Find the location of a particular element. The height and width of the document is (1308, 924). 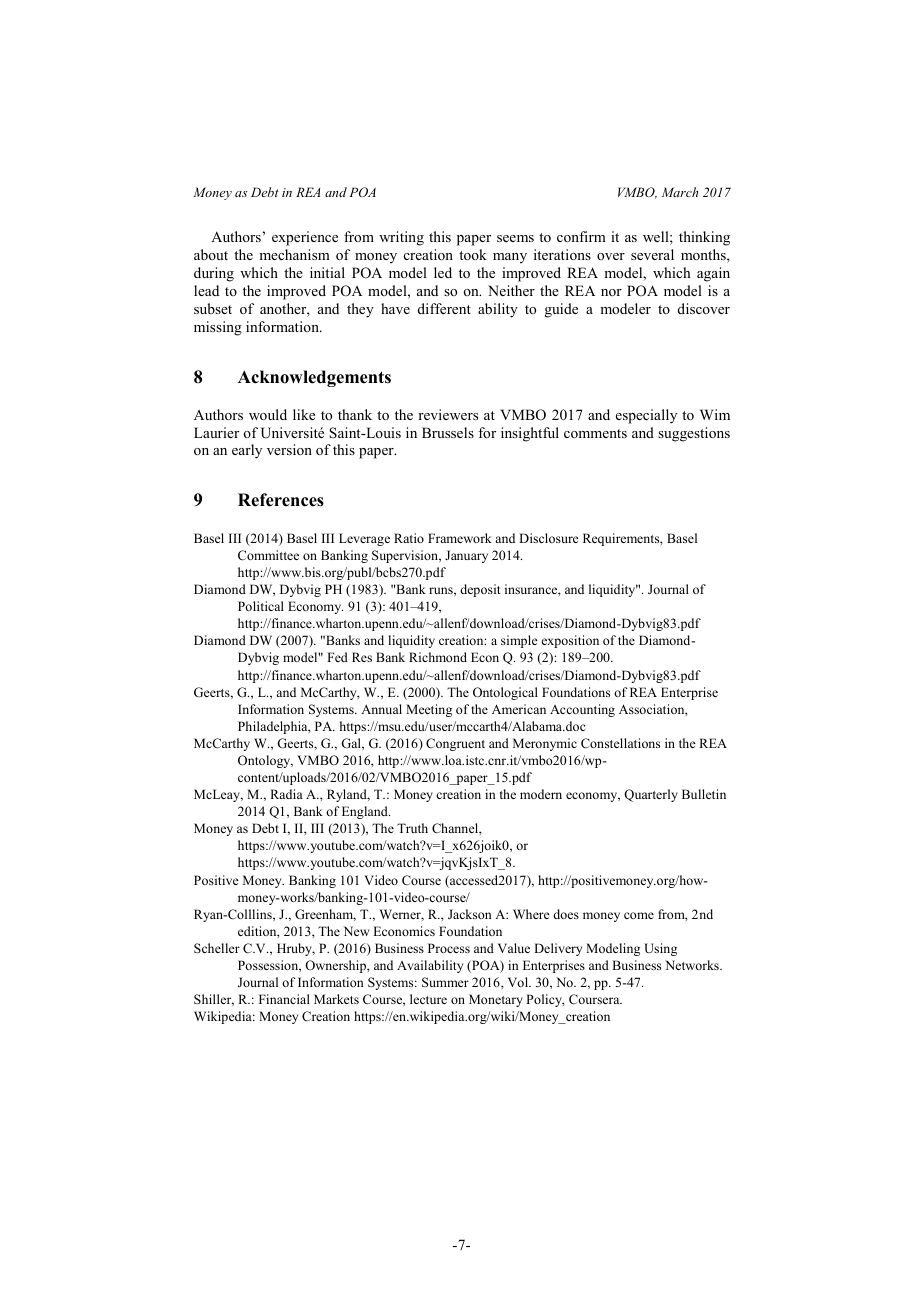

Constellations is located at coordinates (620, 743).
